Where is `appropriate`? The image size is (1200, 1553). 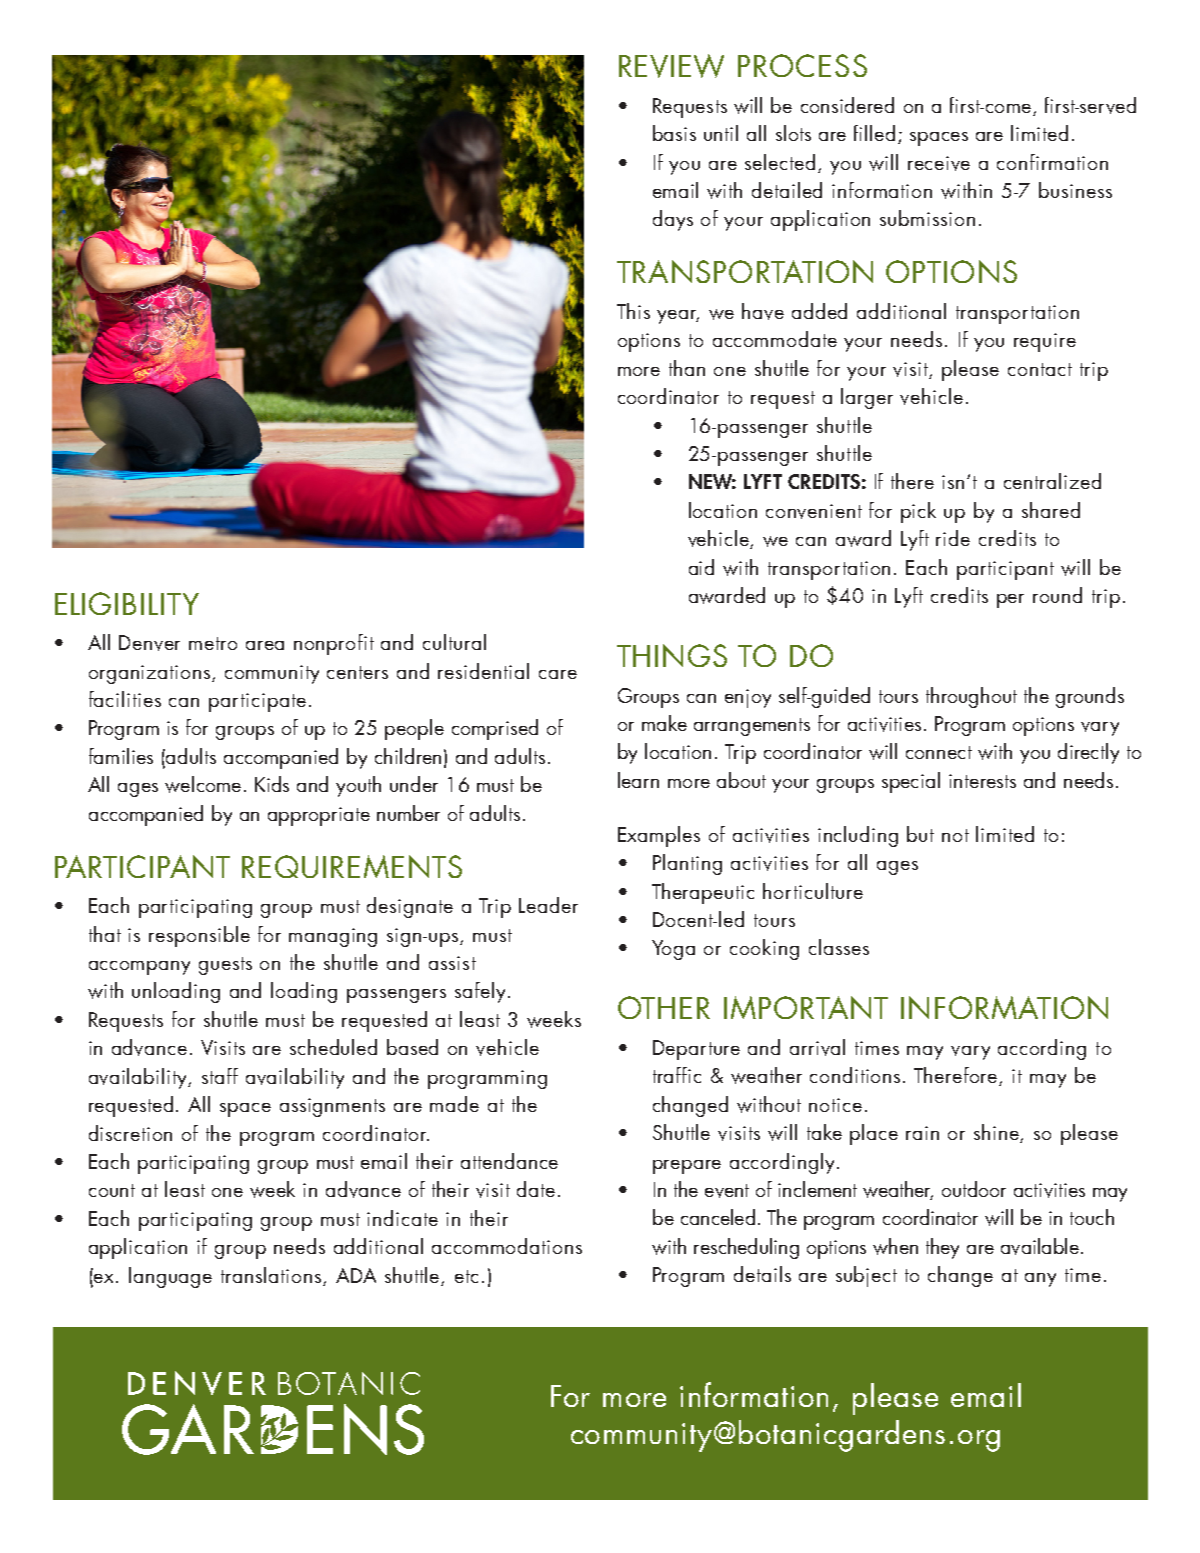
appropriate is located at coordinates (319, 816).
